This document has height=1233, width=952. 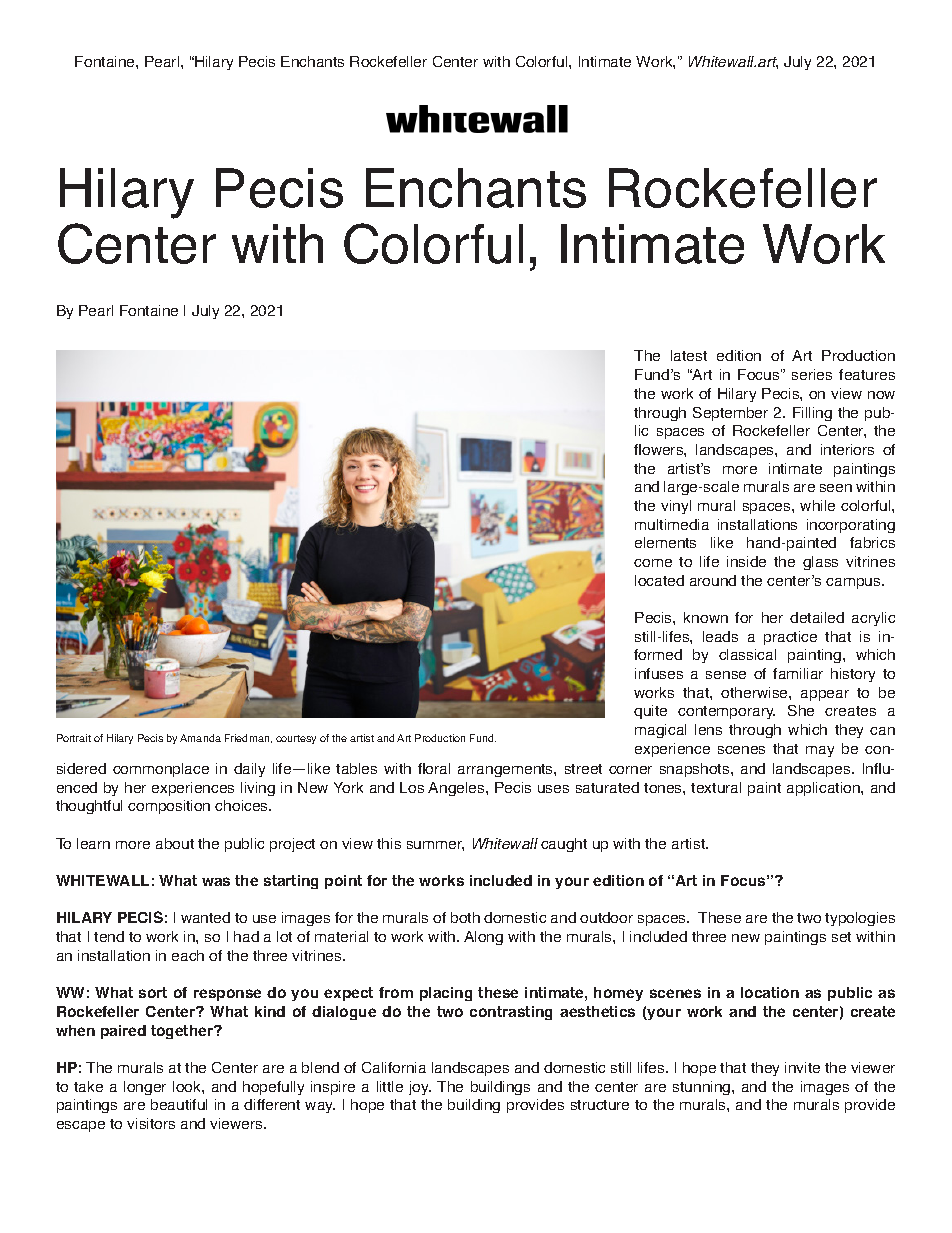 I want to click on invite, so click(x=802, y=1067).
